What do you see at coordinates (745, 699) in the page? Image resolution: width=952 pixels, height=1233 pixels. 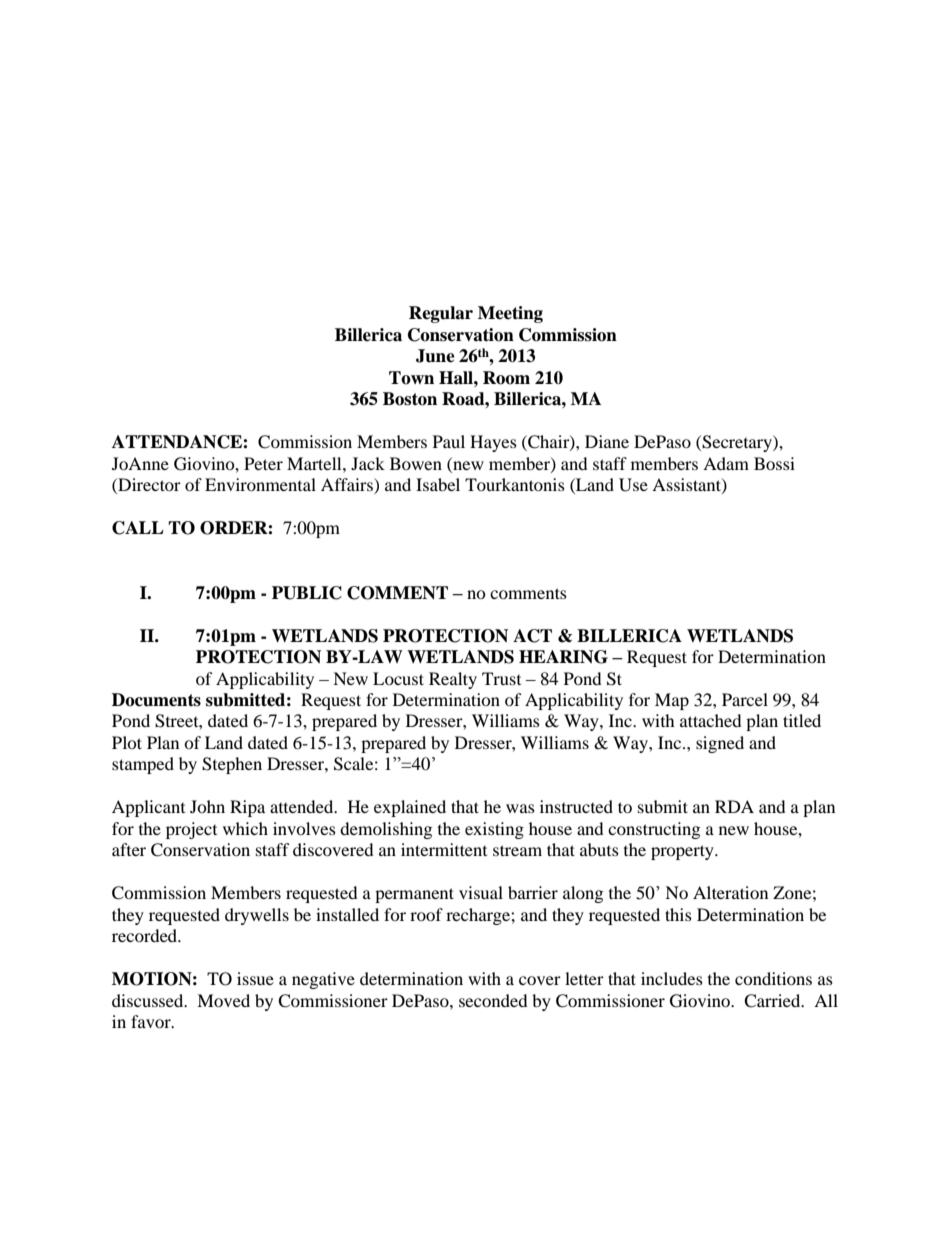 I see `Parcel` at bounding box center [745, 699].
